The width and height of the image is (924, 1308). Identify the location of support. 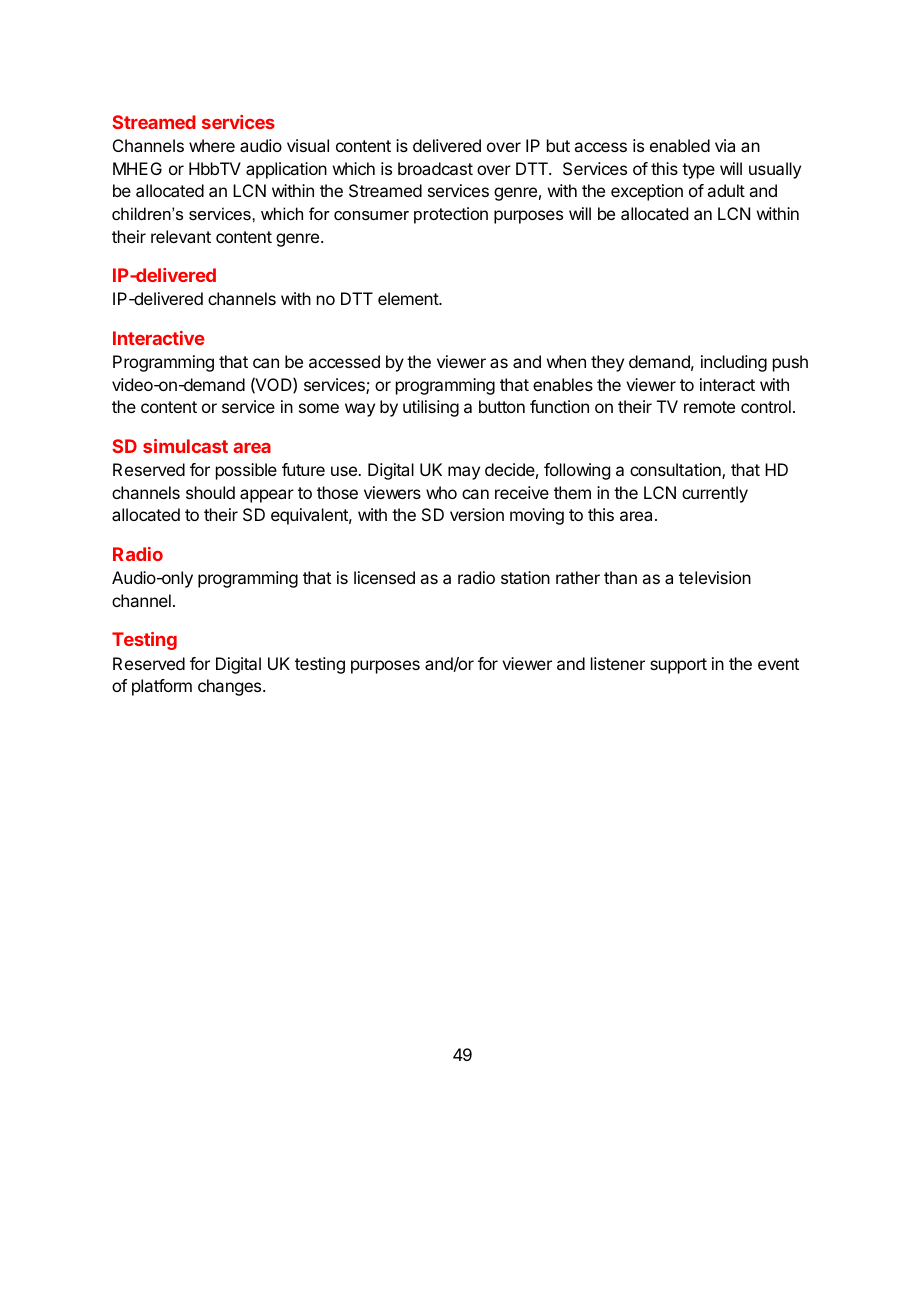
(678, 666).
